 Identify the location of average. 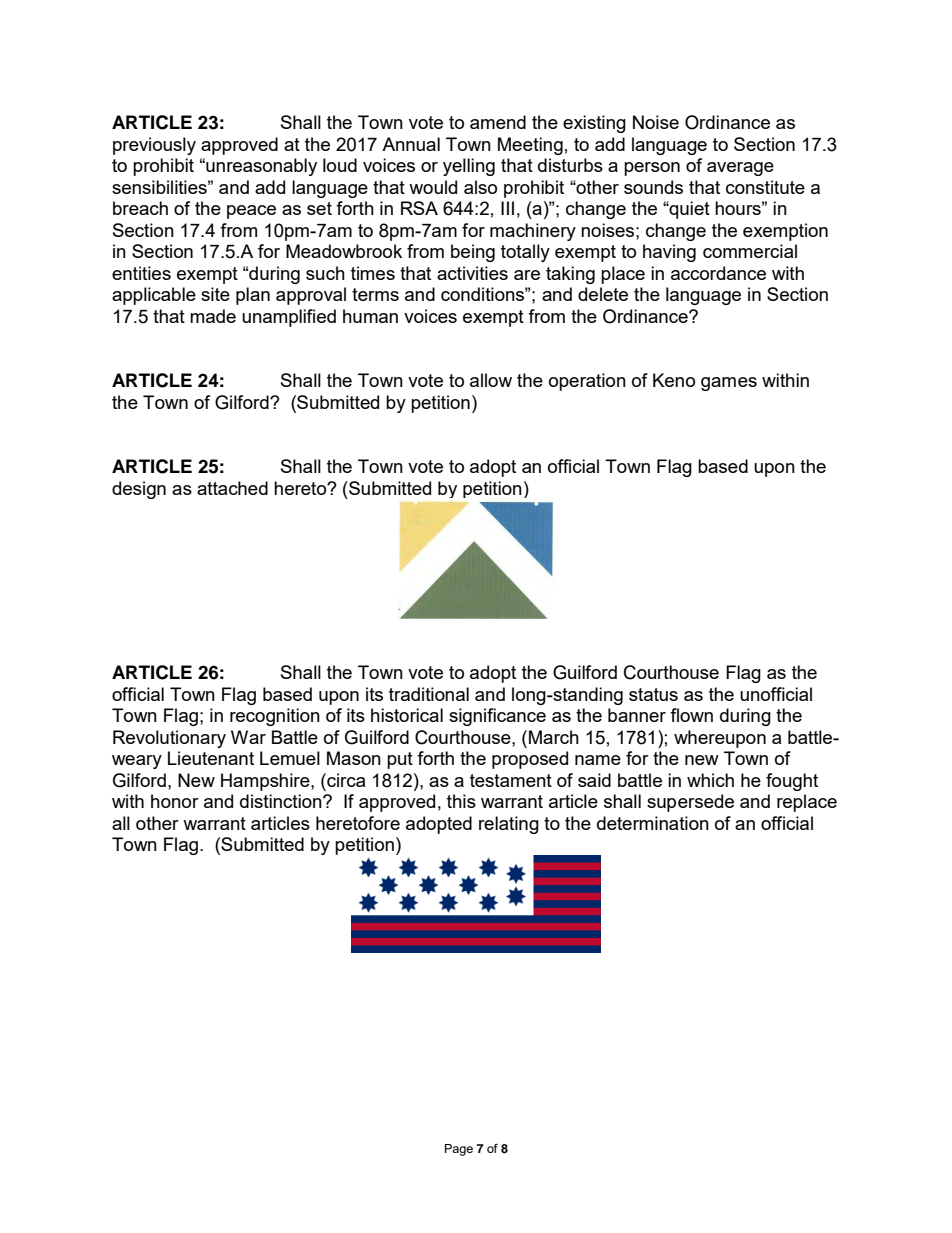
(740, 169).
